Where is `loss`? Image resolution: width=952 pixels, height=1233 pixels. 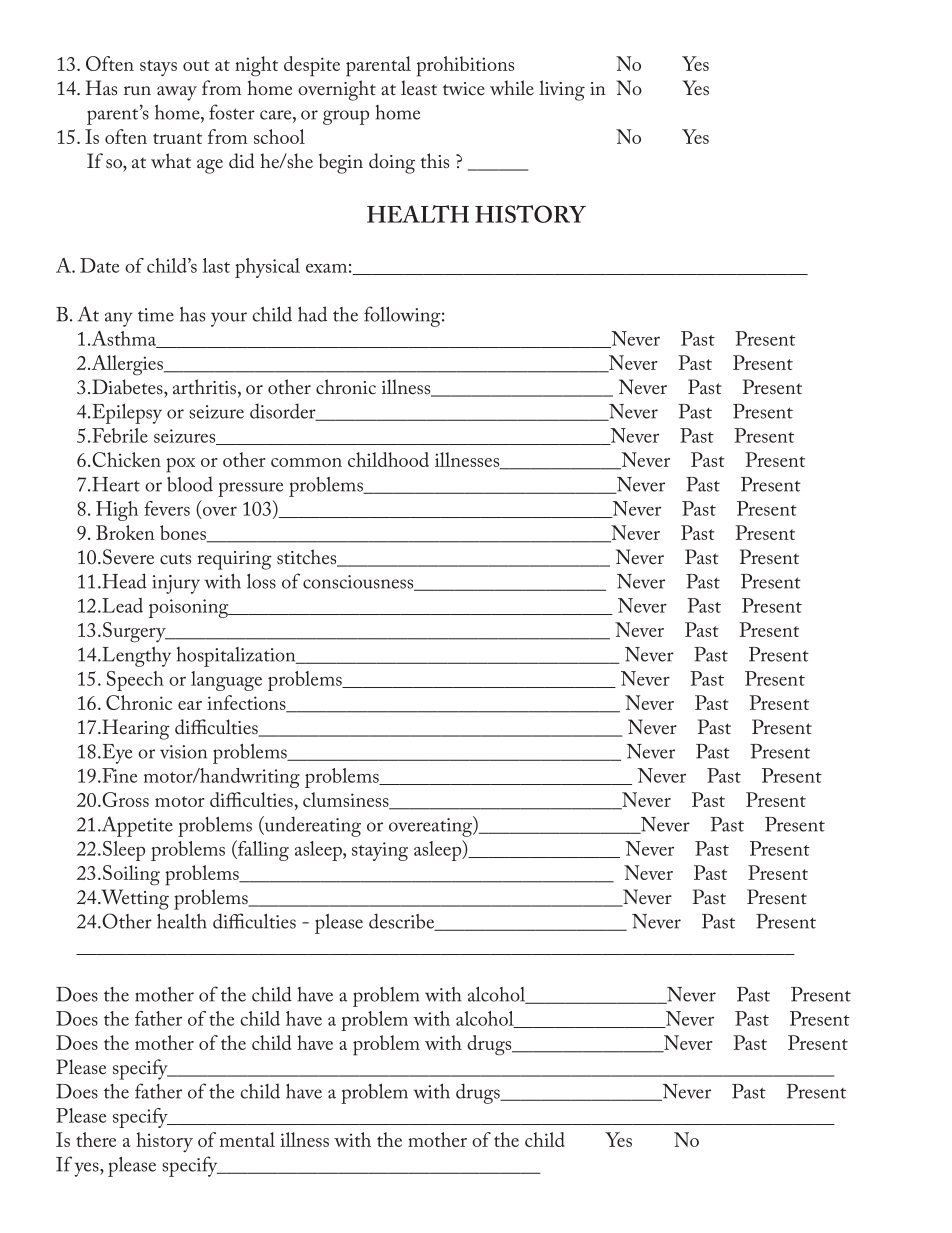 loss is located at coordinates (261, 581).
